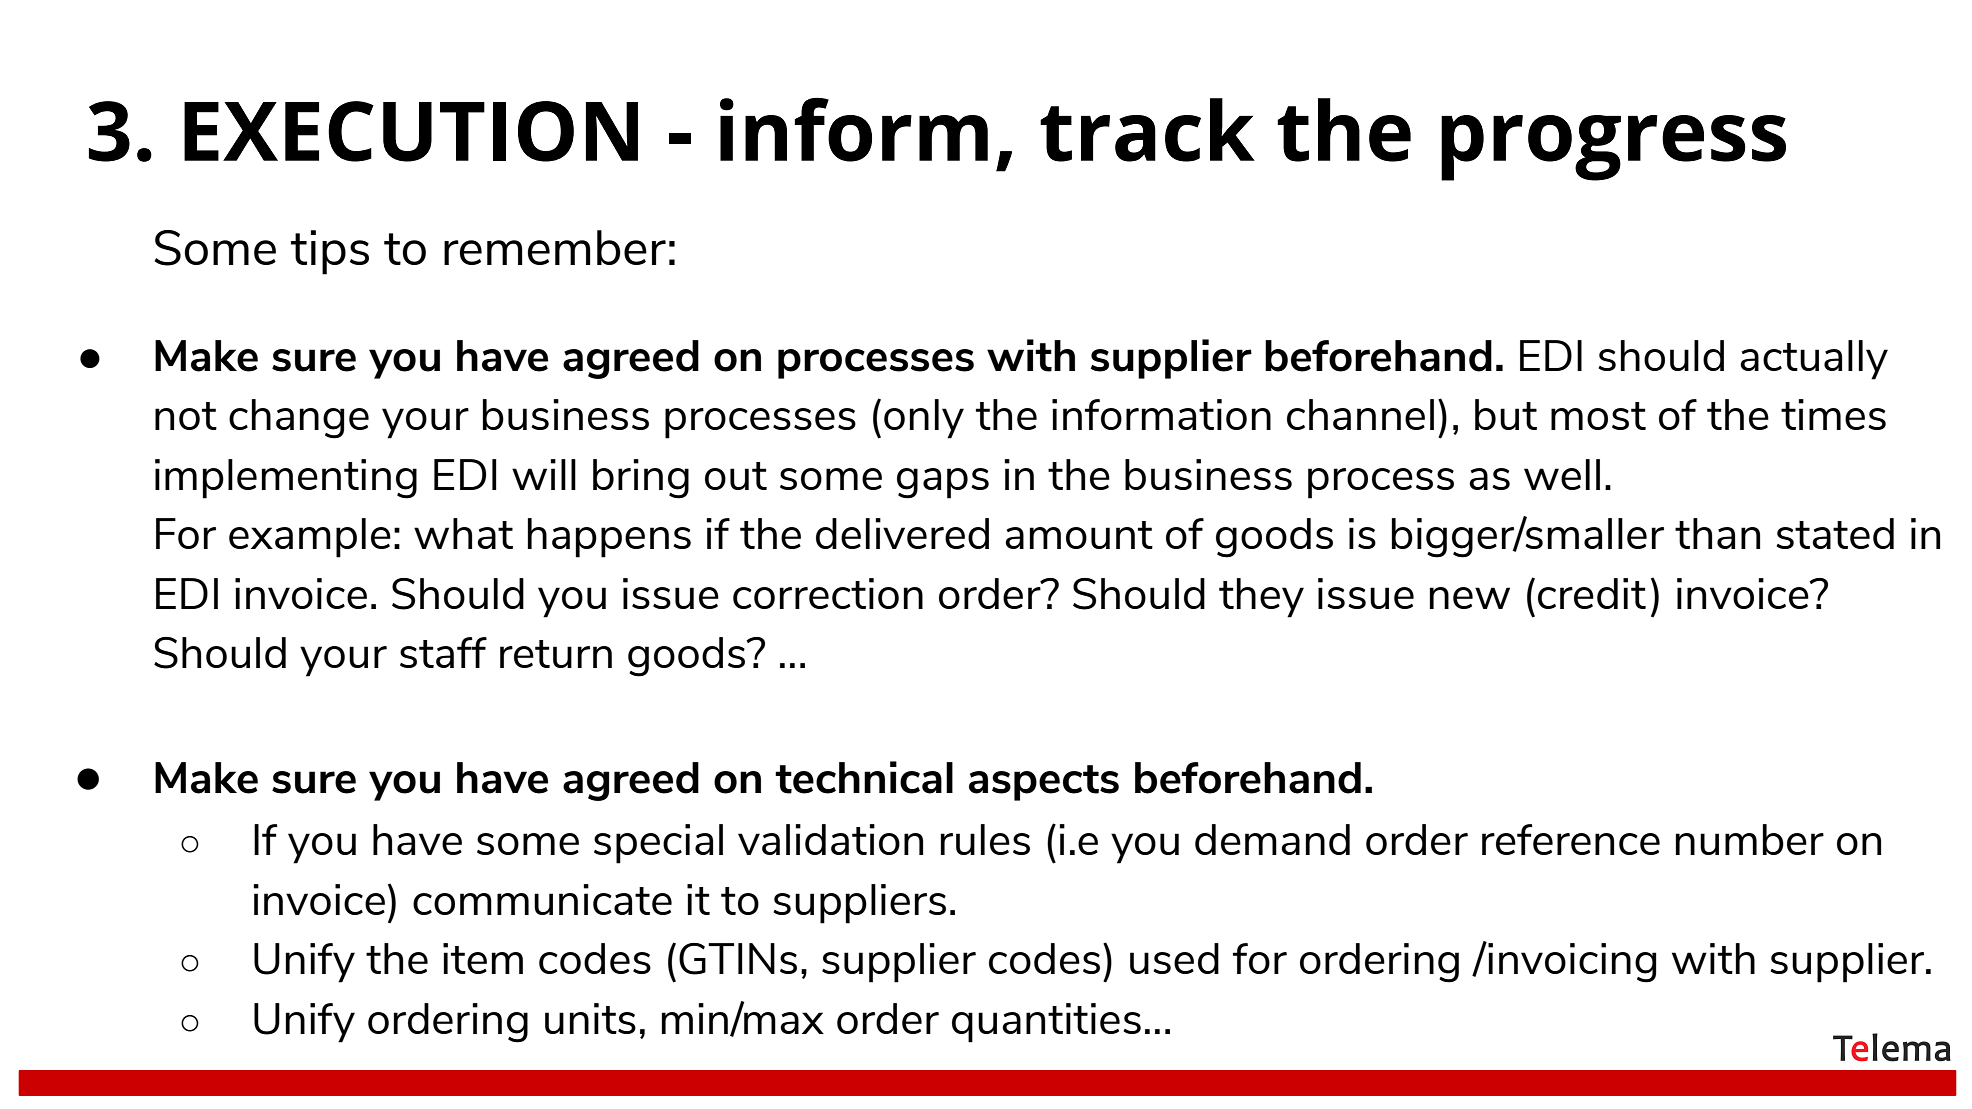 The height and width of the screenshot is (1109, 1972). What do you see at coordinates (924, 419) in the screenshot?
I see `only` at bounding box center [924, 419].
